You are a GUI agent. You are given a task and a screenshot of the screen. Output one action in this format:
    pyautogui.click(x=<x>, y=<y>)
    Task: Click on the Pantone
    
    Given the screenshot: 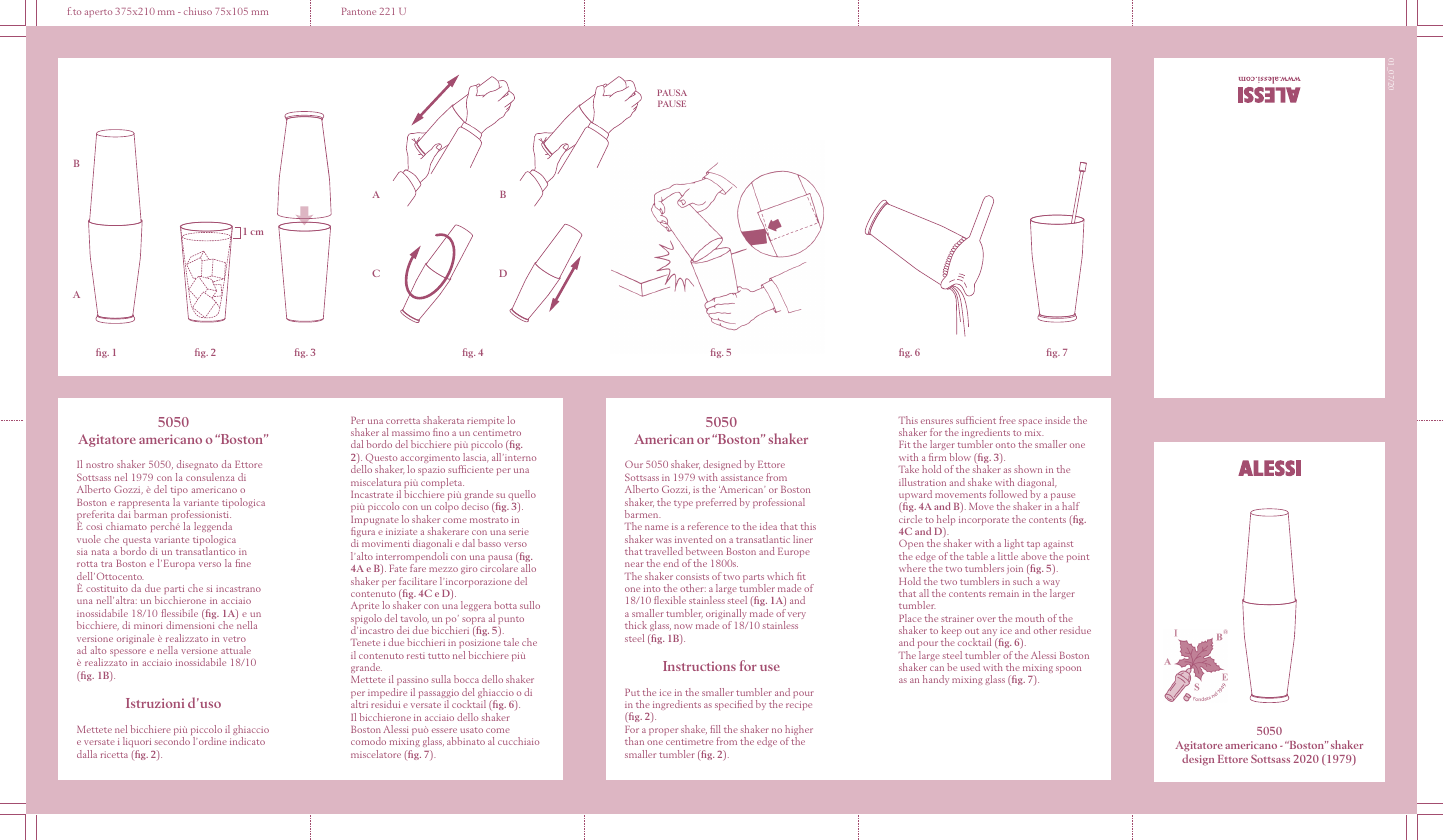 What is the action you would take?
    pyautogui.click(x=359, y=11)
